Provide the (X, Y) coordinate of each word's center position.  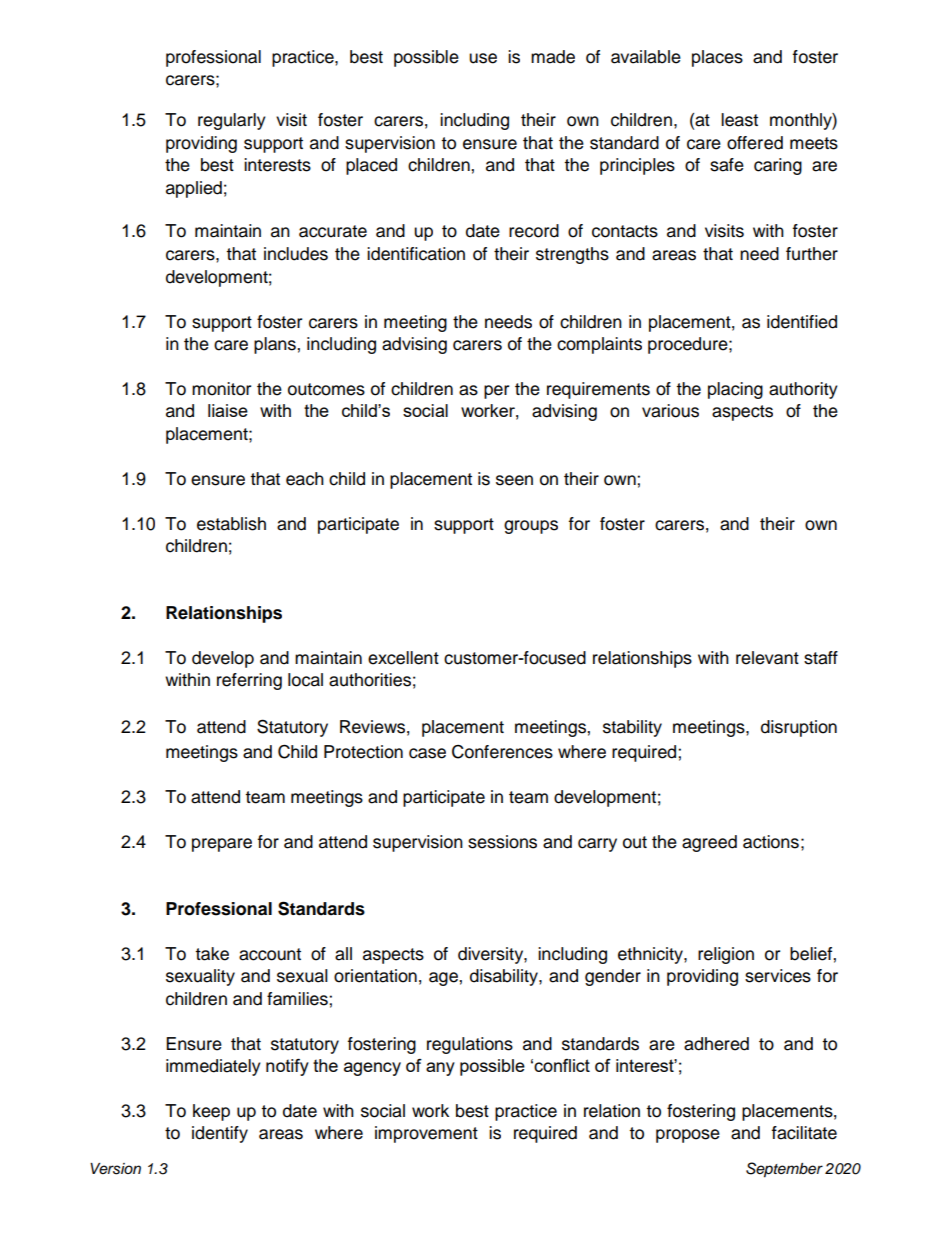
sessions (502, 842)
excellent (403, 658)
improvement (426, 1134)
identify (220, 1134)
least (739, 120)
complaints (599, 345)
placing (735, 390)
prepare (222, 845)
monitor (221, 389)
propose (688, 1136)
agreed (709, 843)
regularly (232, 121)
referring (249, 681)
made (553, 57)
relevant (767, 658)
